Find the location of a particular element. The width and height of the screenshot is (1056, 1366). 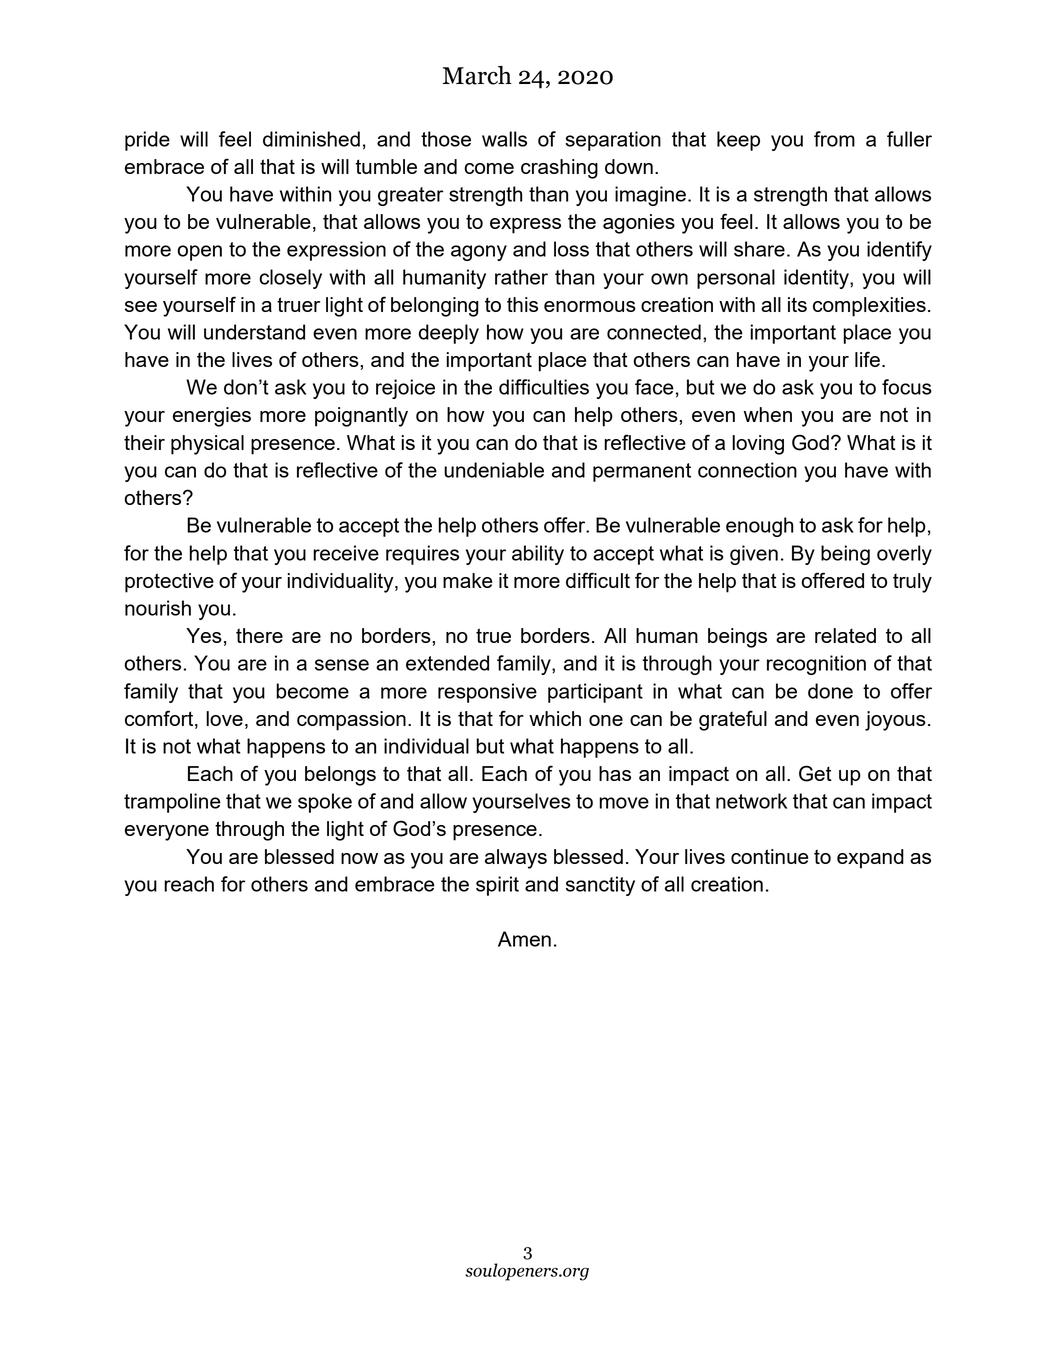

understand is located at coordinates (254, 332).
